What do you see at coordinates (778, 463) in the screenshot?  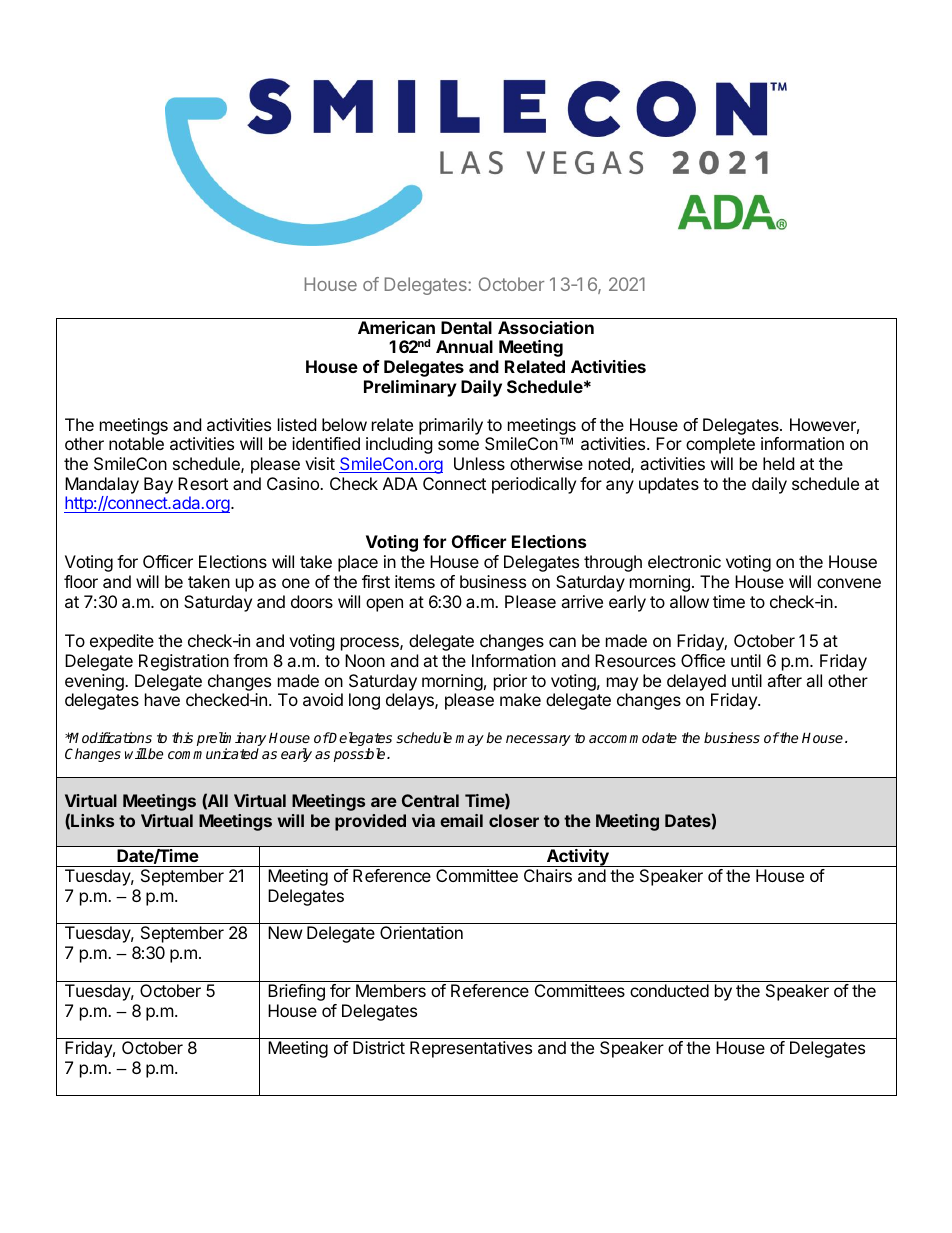 I see `held` at bounding box center [778, 463].
